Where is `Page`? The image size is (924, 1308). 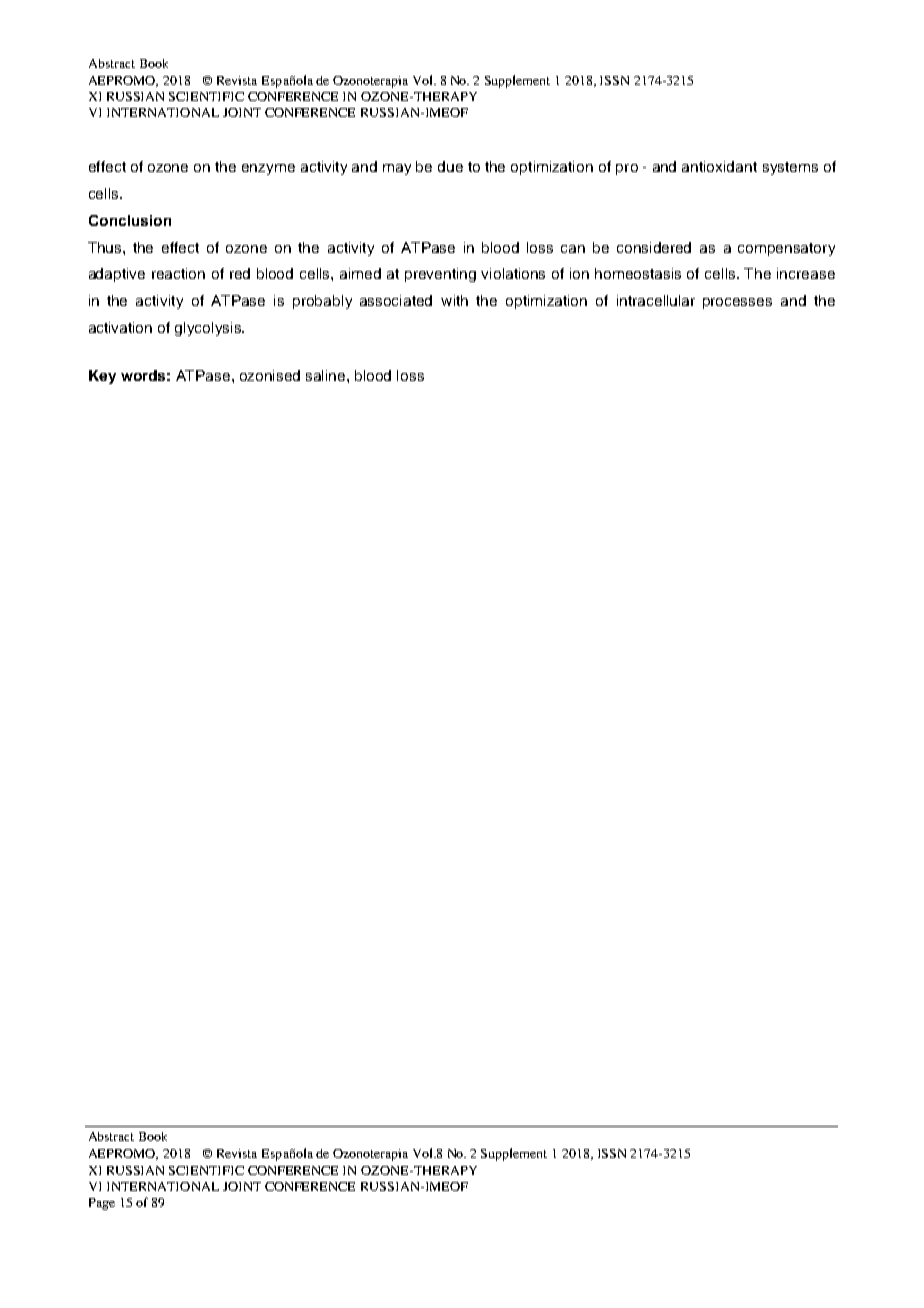 Page is located at coordinates (102, 1204).
